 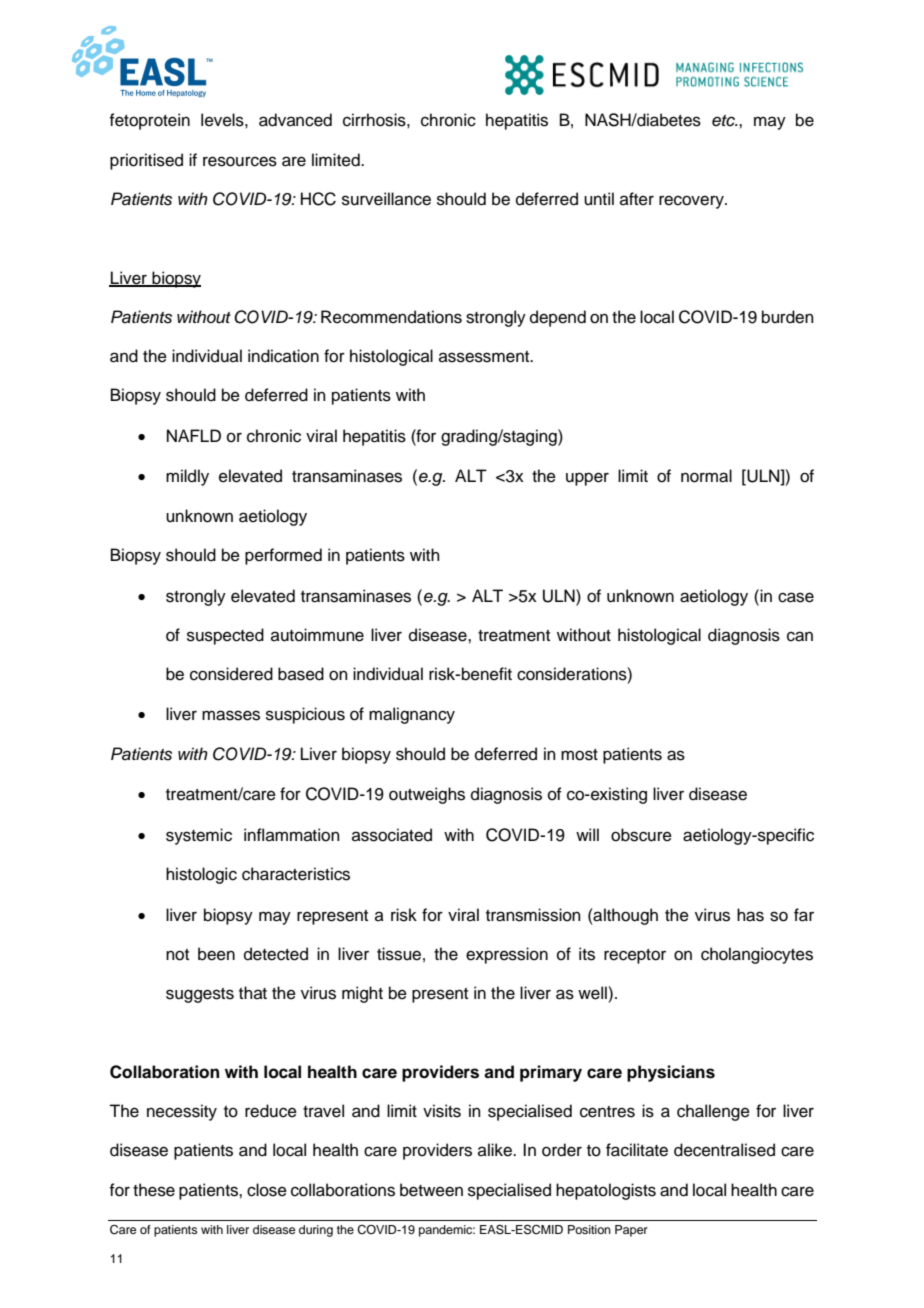 What do you see at coordinates (750, 915) in the screenshot?
I see `has` at bounding box center [750, 915].
